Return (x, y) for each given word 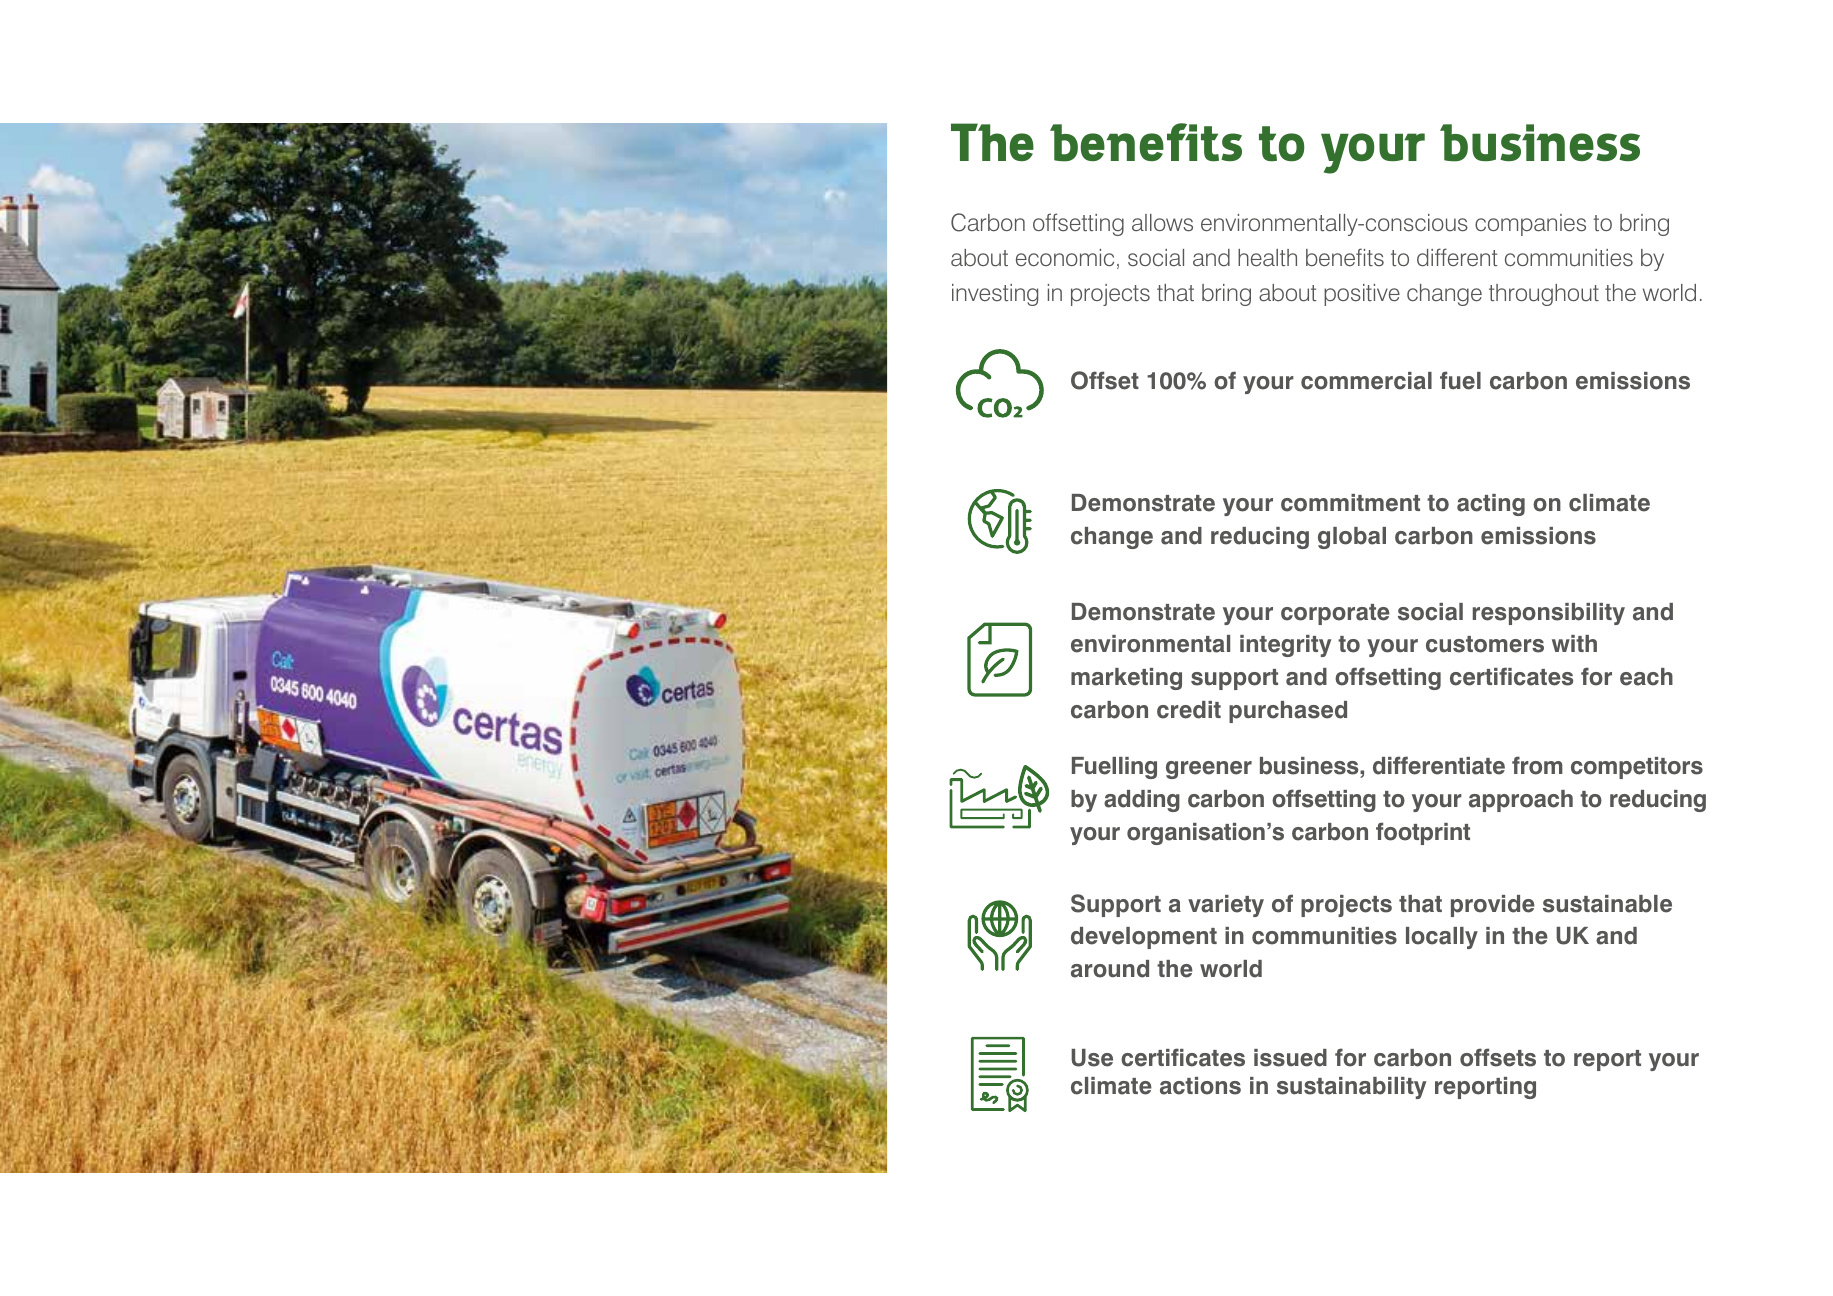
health (1267, 257)
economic (1065, 257)
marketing (1126, 679)
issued (1290, 1058)
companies (1530, 225)
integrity (1285, 646)
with (1574, 643)
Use (1092, 1058)
